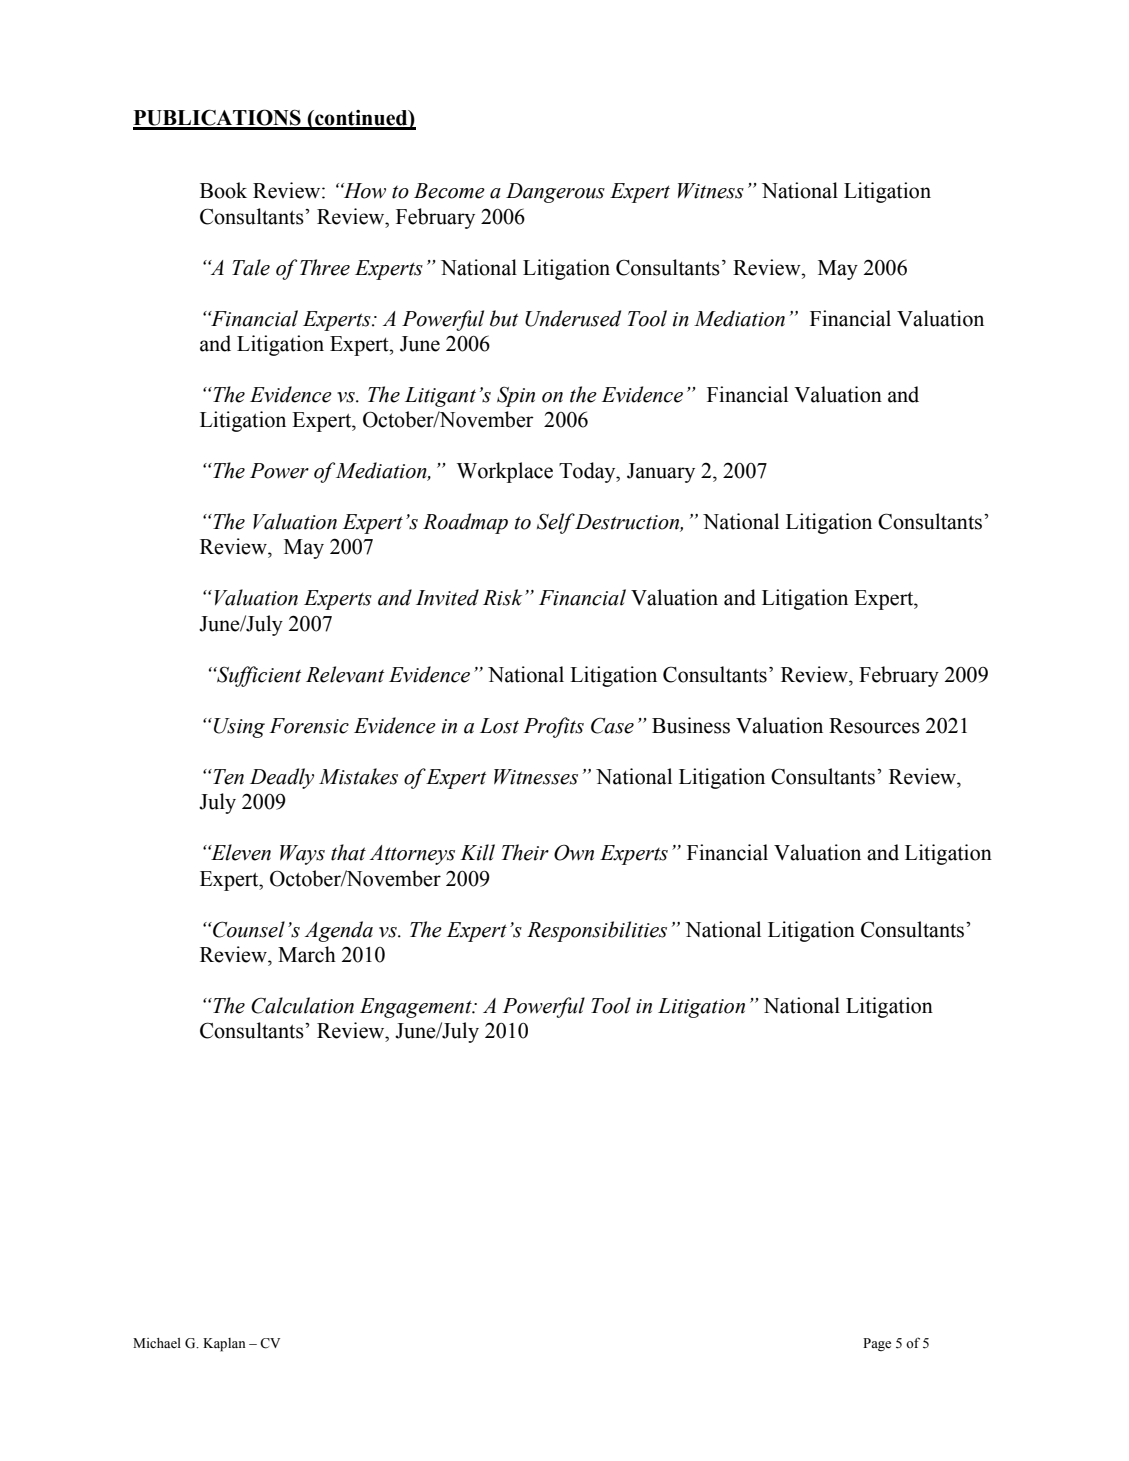 The height and width of the screenshot is (1461, 1129). I want to click on Resources, so click(874, 726).
